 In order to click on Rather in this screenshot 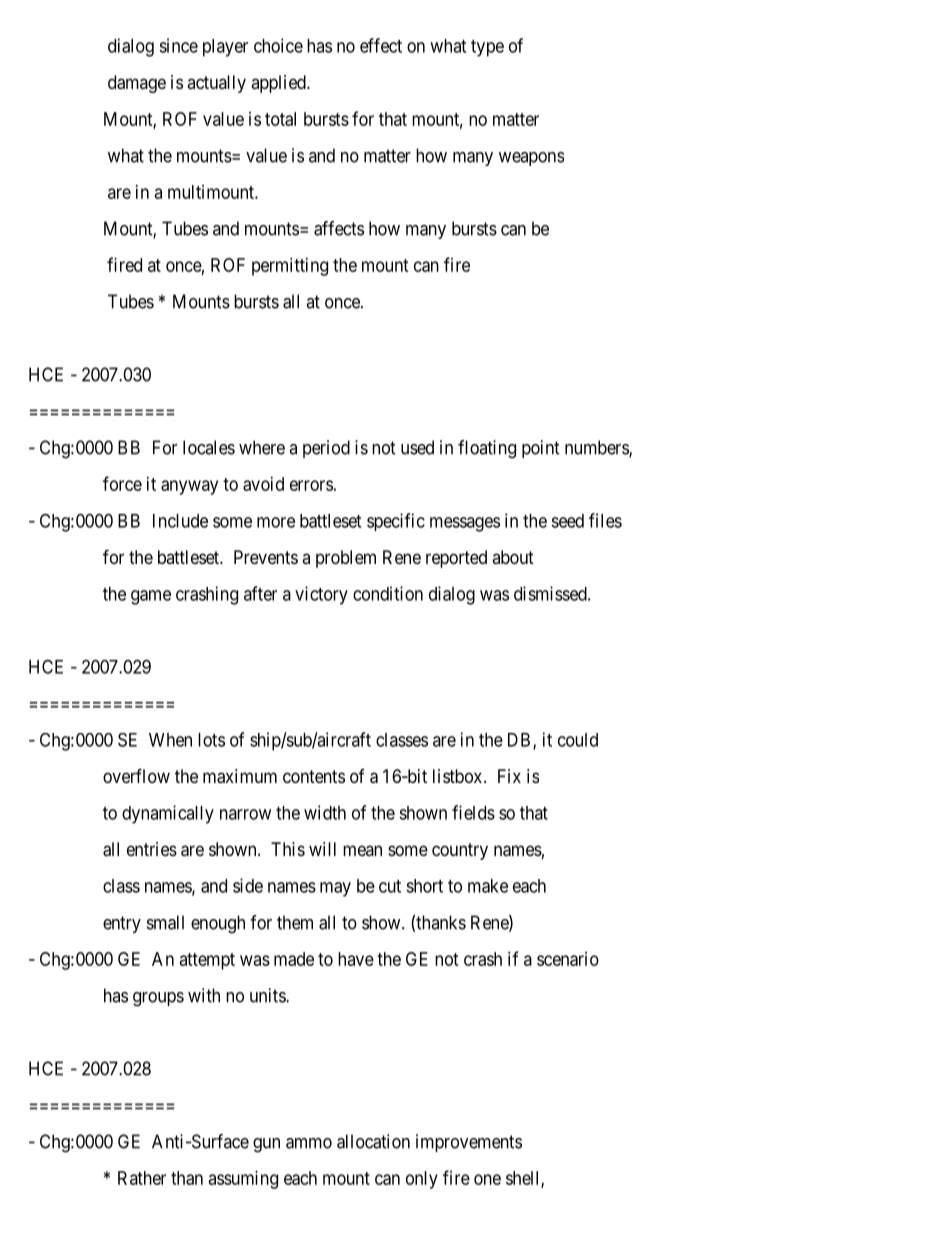, I will do `click(142, 1178)`.
